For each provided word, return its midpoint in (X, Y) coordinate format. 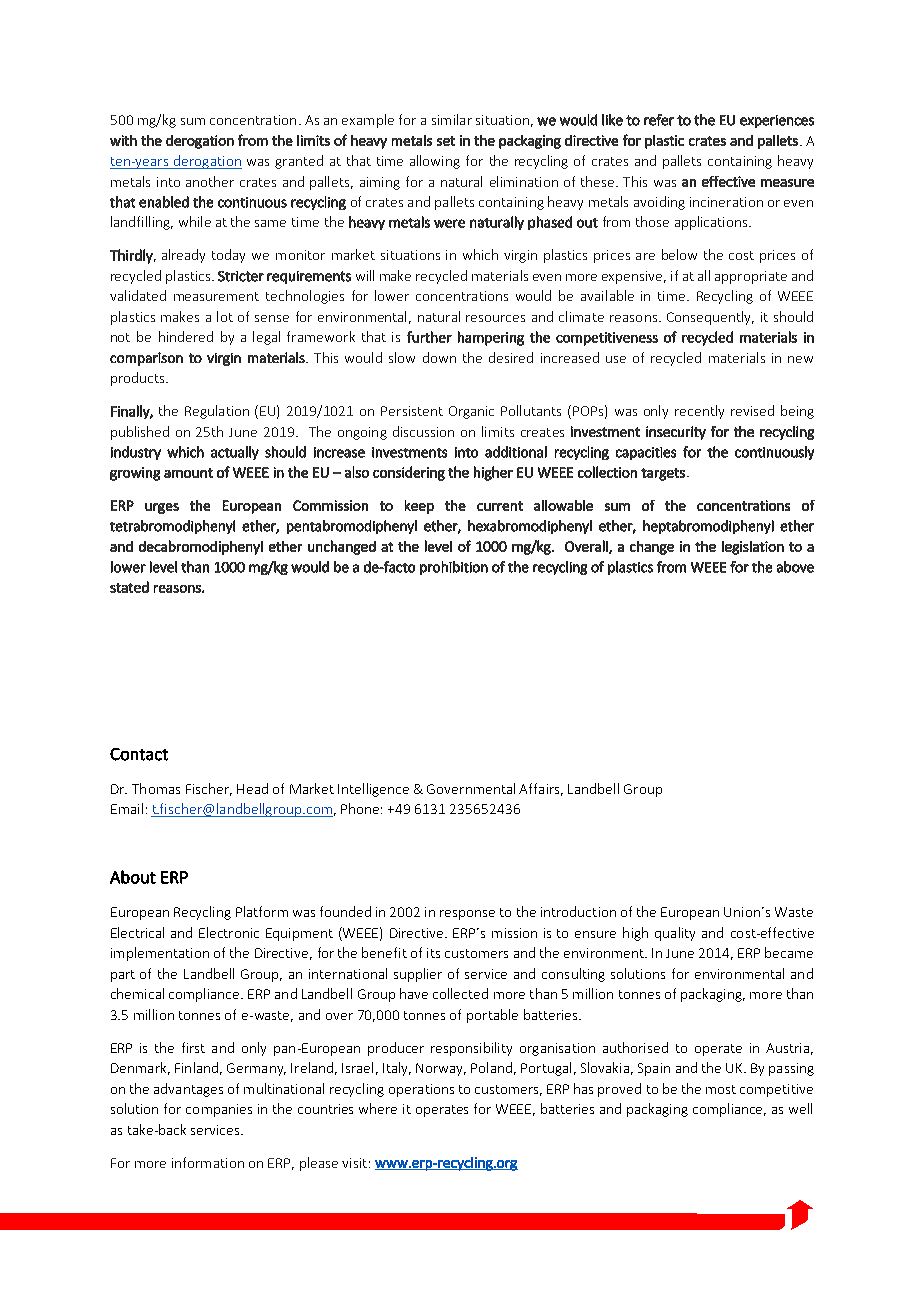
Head (252, 788)
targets (663, 474)
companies (219, 1110)
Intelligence (373, 790)
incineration (726, 202)
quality (675, 934)
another (210, 181)
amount (188, 473)
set (446, 141)
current (500, 506)
